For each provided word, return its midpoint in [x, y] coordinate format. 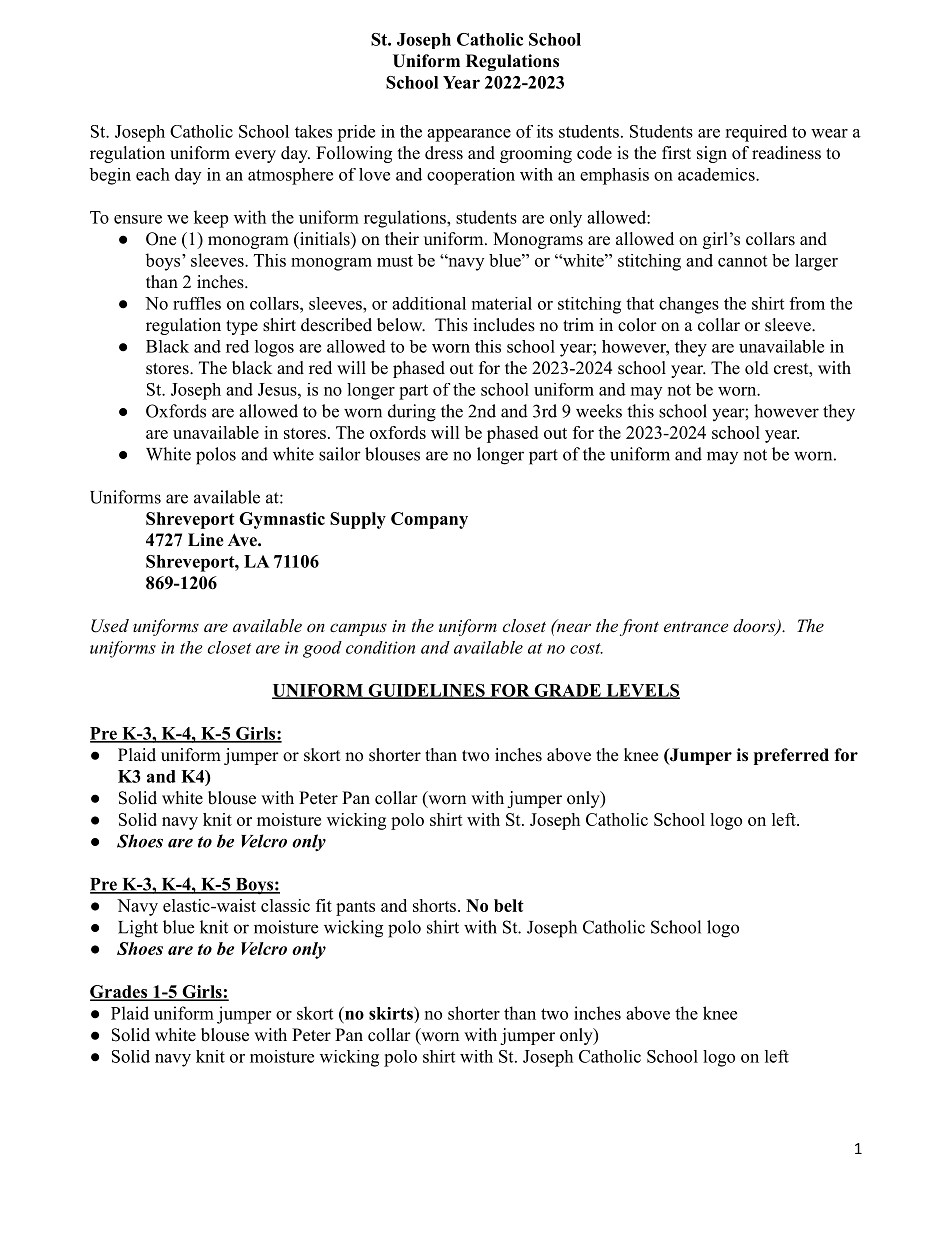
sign [712, 154]
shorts [434, 905]
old [757, 368]
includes [504, 325]
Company [429, 520]
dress [444, 153]
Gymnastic [282, 520]
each [153, 174]
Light [138, 929]
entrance [696, 626]
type [242, 327]
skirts [392, 1013]
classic [285, 905]
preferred [791, 756]
